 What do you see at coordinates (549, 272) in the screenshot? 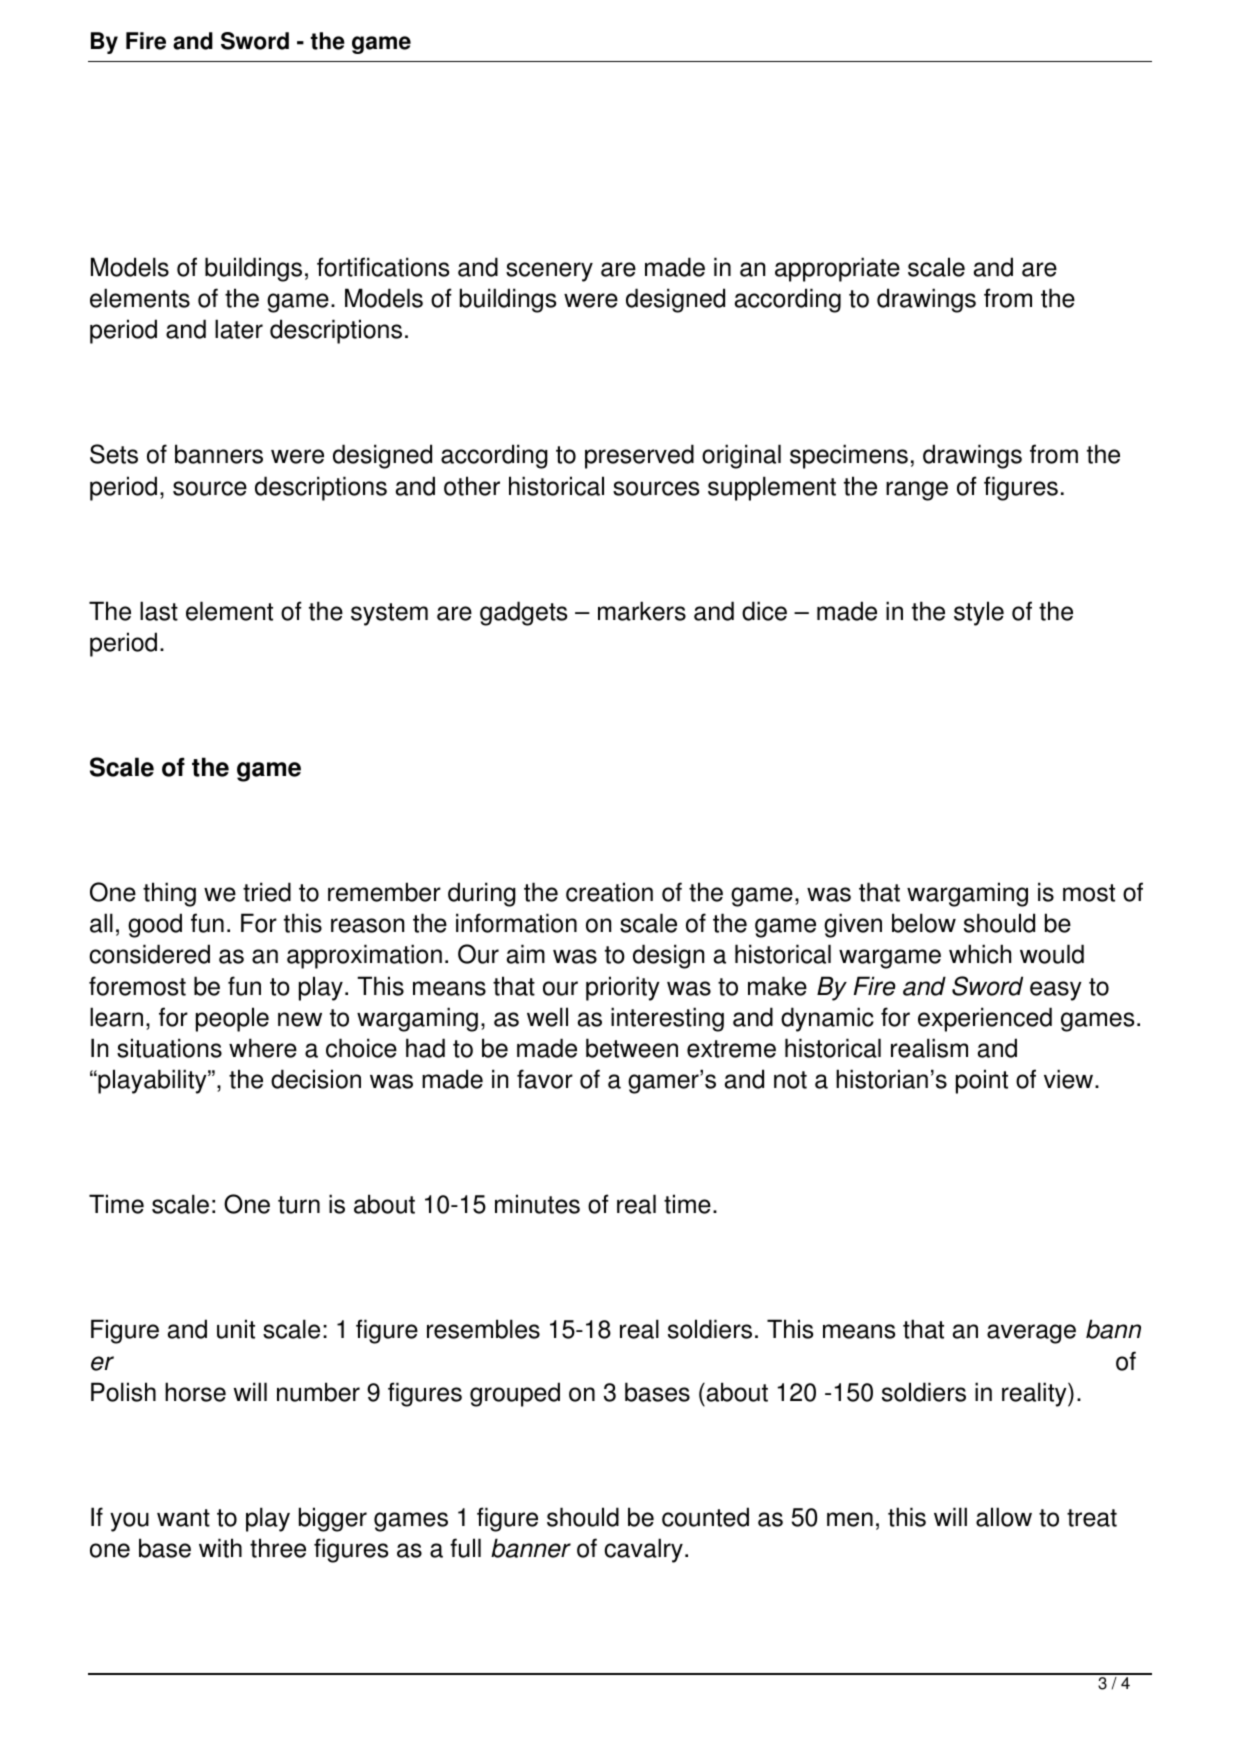
I see `scenery` at bounding box center [549, 272].
